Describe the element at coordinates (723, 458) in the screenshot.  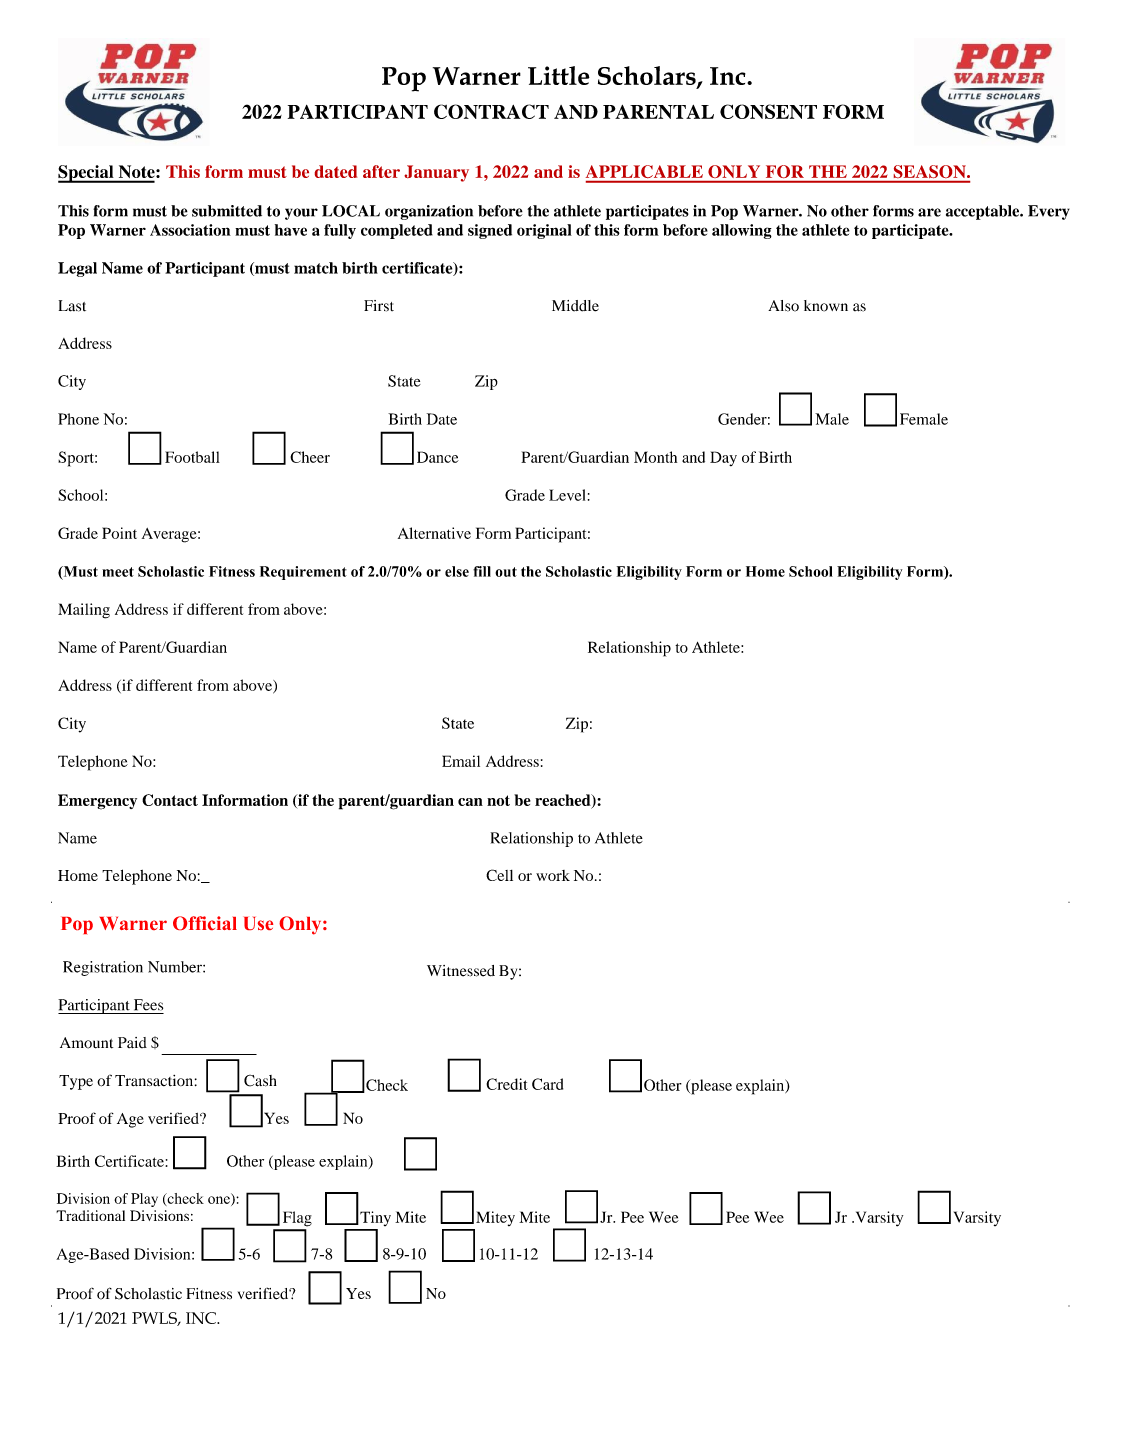
I see `Day` at that location.
